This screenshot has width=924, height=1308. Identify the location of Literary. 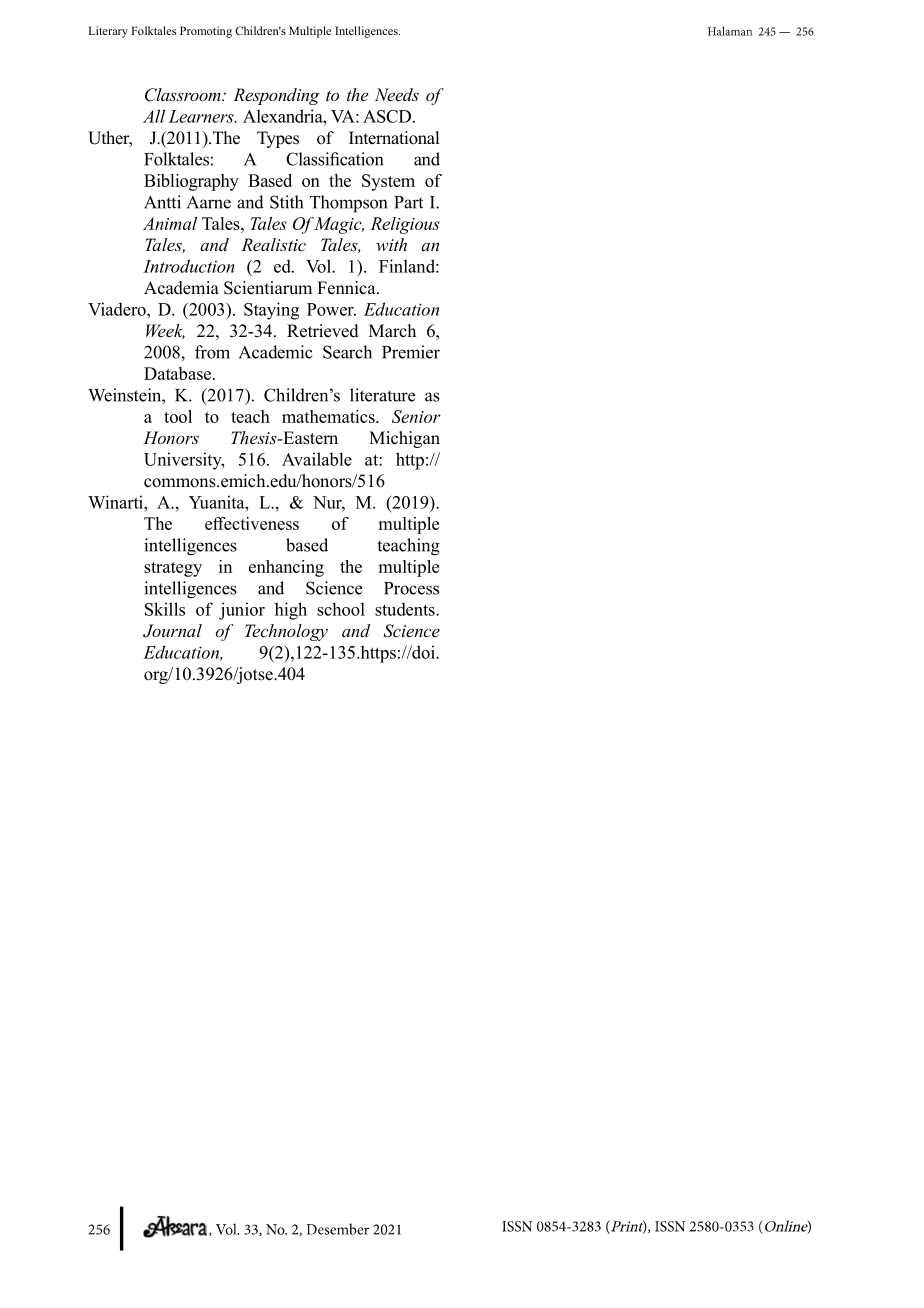
(108, 32).
